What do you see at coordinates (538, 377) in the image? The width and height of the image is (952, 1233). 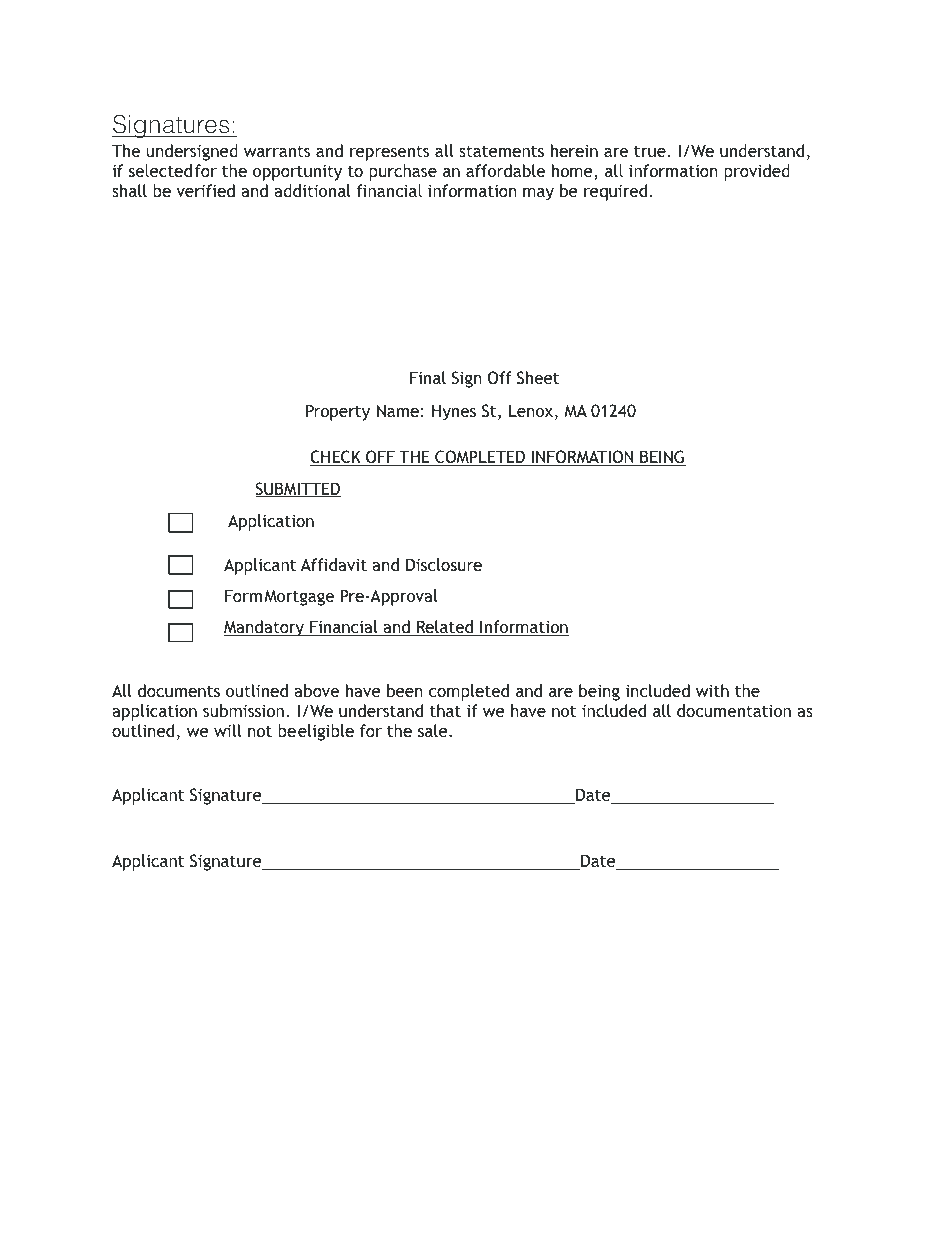 I see `Sheet` at bounding box center [538, 377].
